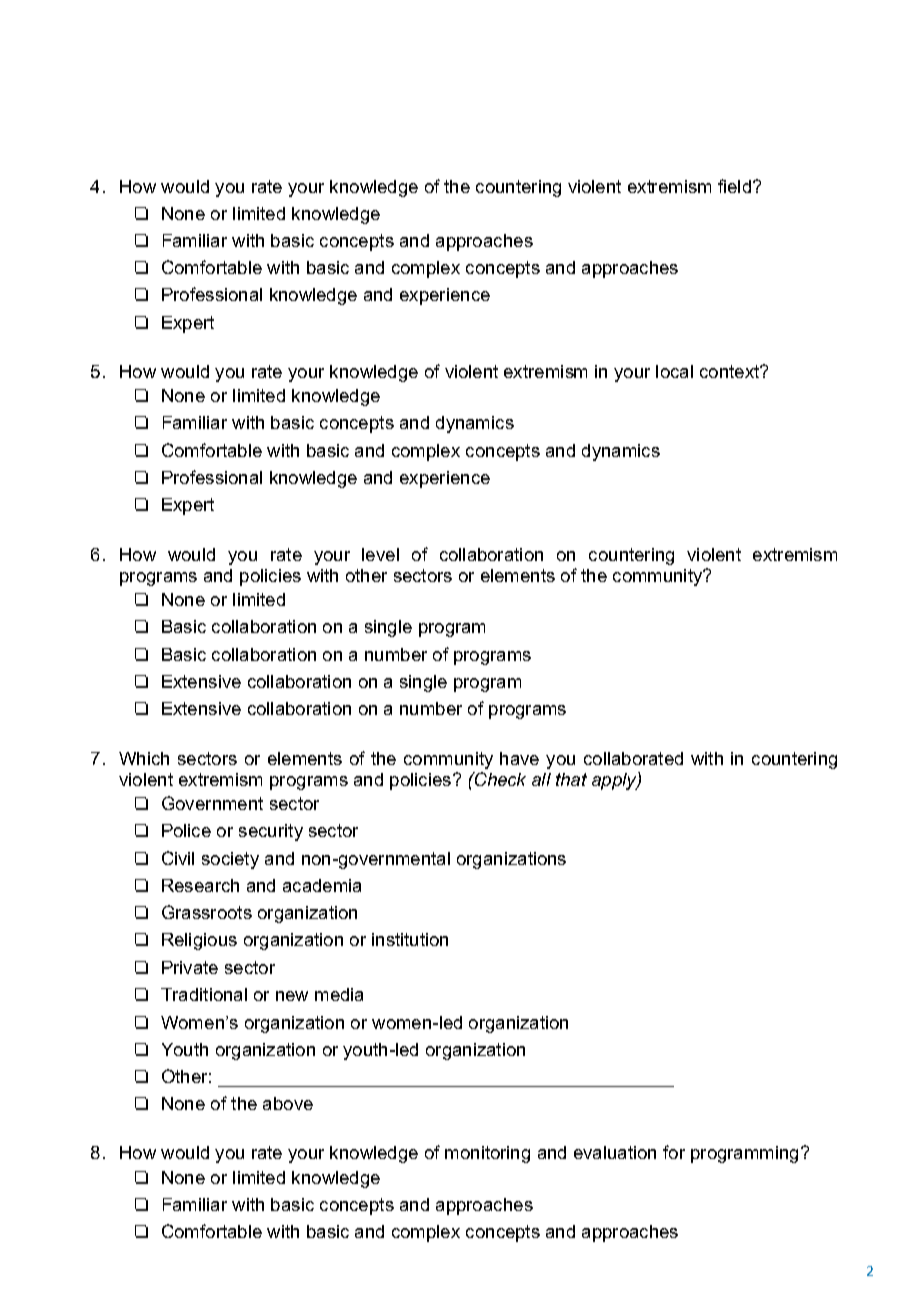 The height and width of the image is (1308, 924). Describe the element at coordinates (571, 779) in the image. I see `that` at that location.
